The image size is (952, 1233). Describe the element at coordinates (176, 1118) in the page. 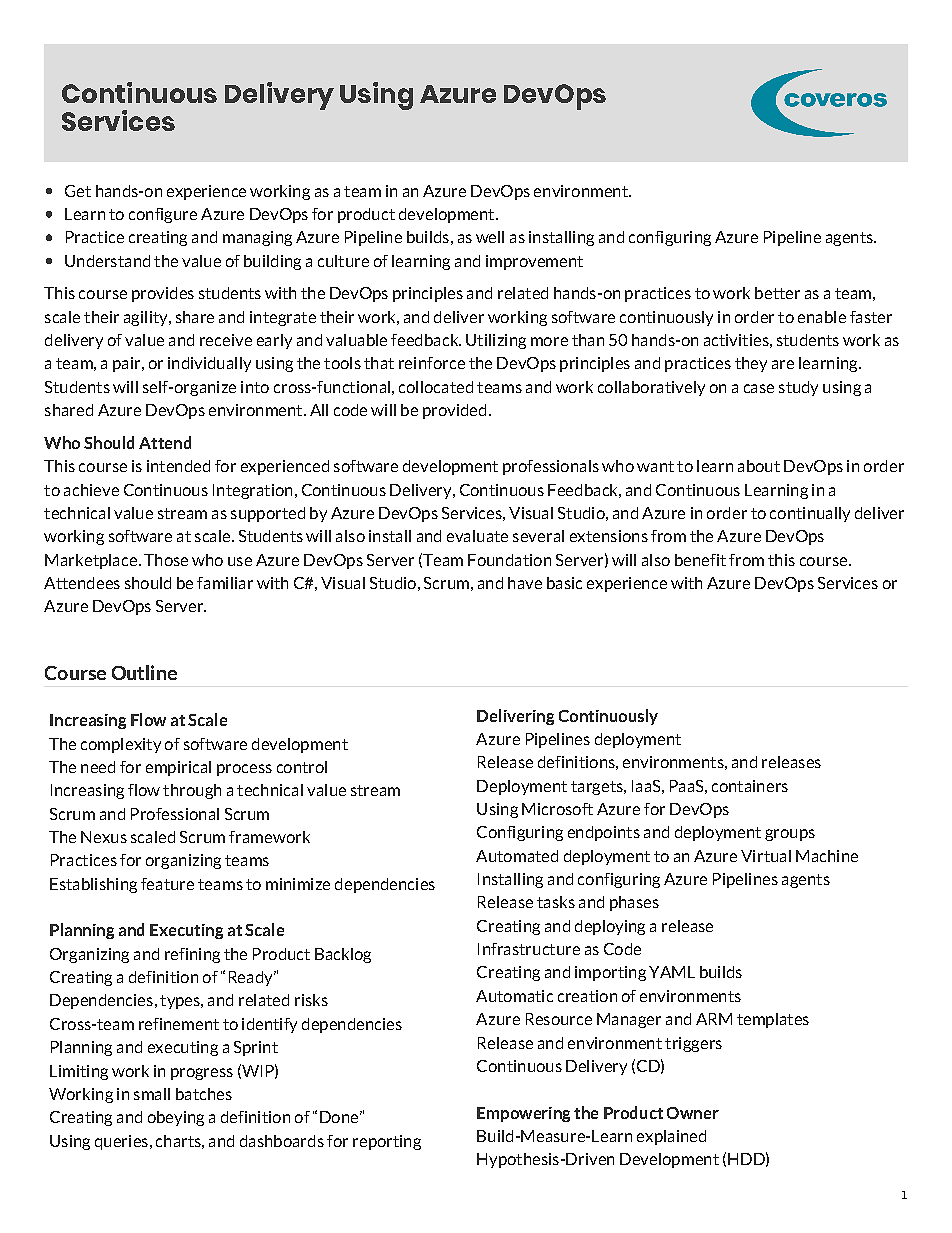

I see `obeying` at that location.
